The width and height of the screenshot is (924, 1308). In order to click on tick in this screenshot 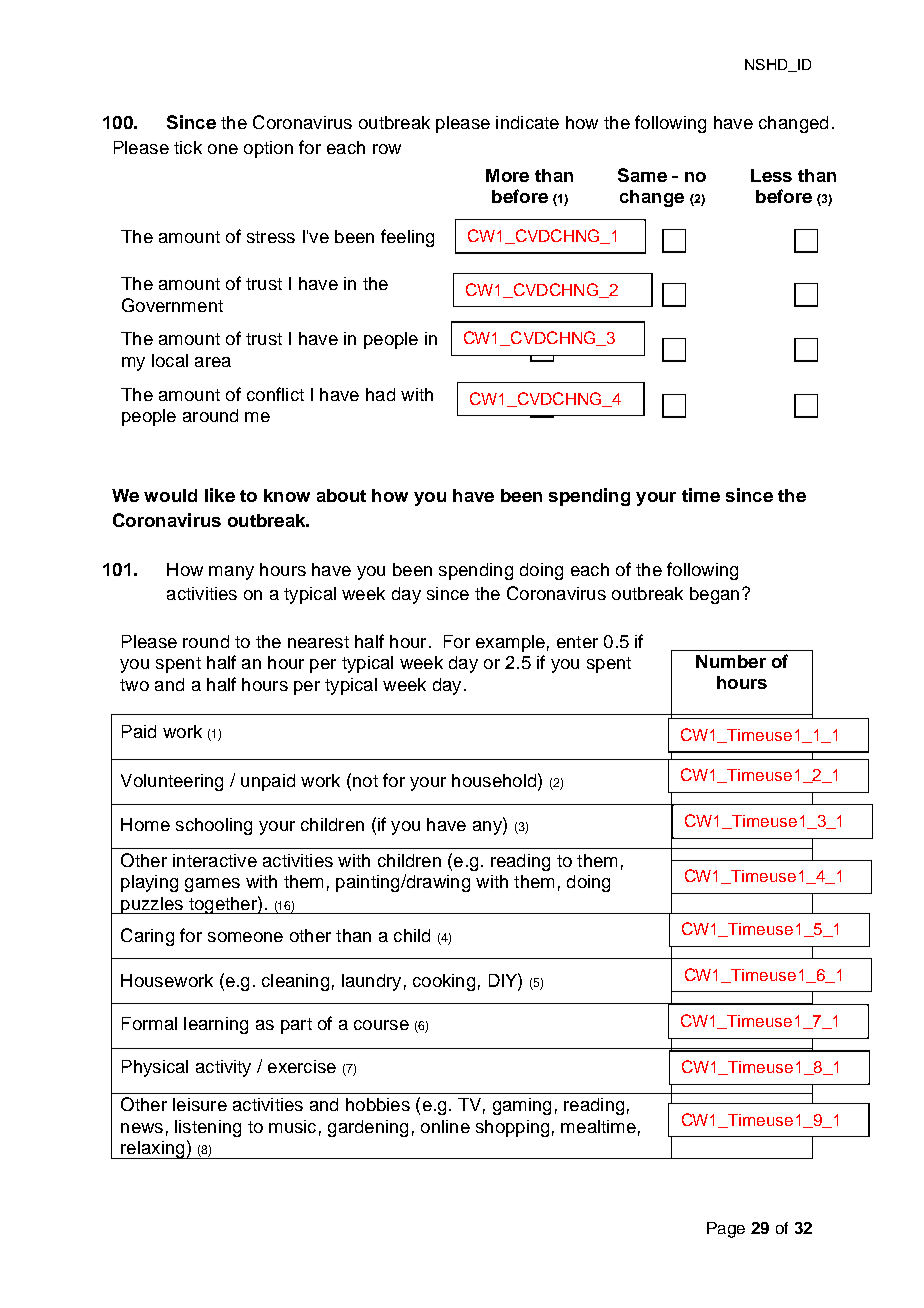, I will do `click(188, 147)`.
